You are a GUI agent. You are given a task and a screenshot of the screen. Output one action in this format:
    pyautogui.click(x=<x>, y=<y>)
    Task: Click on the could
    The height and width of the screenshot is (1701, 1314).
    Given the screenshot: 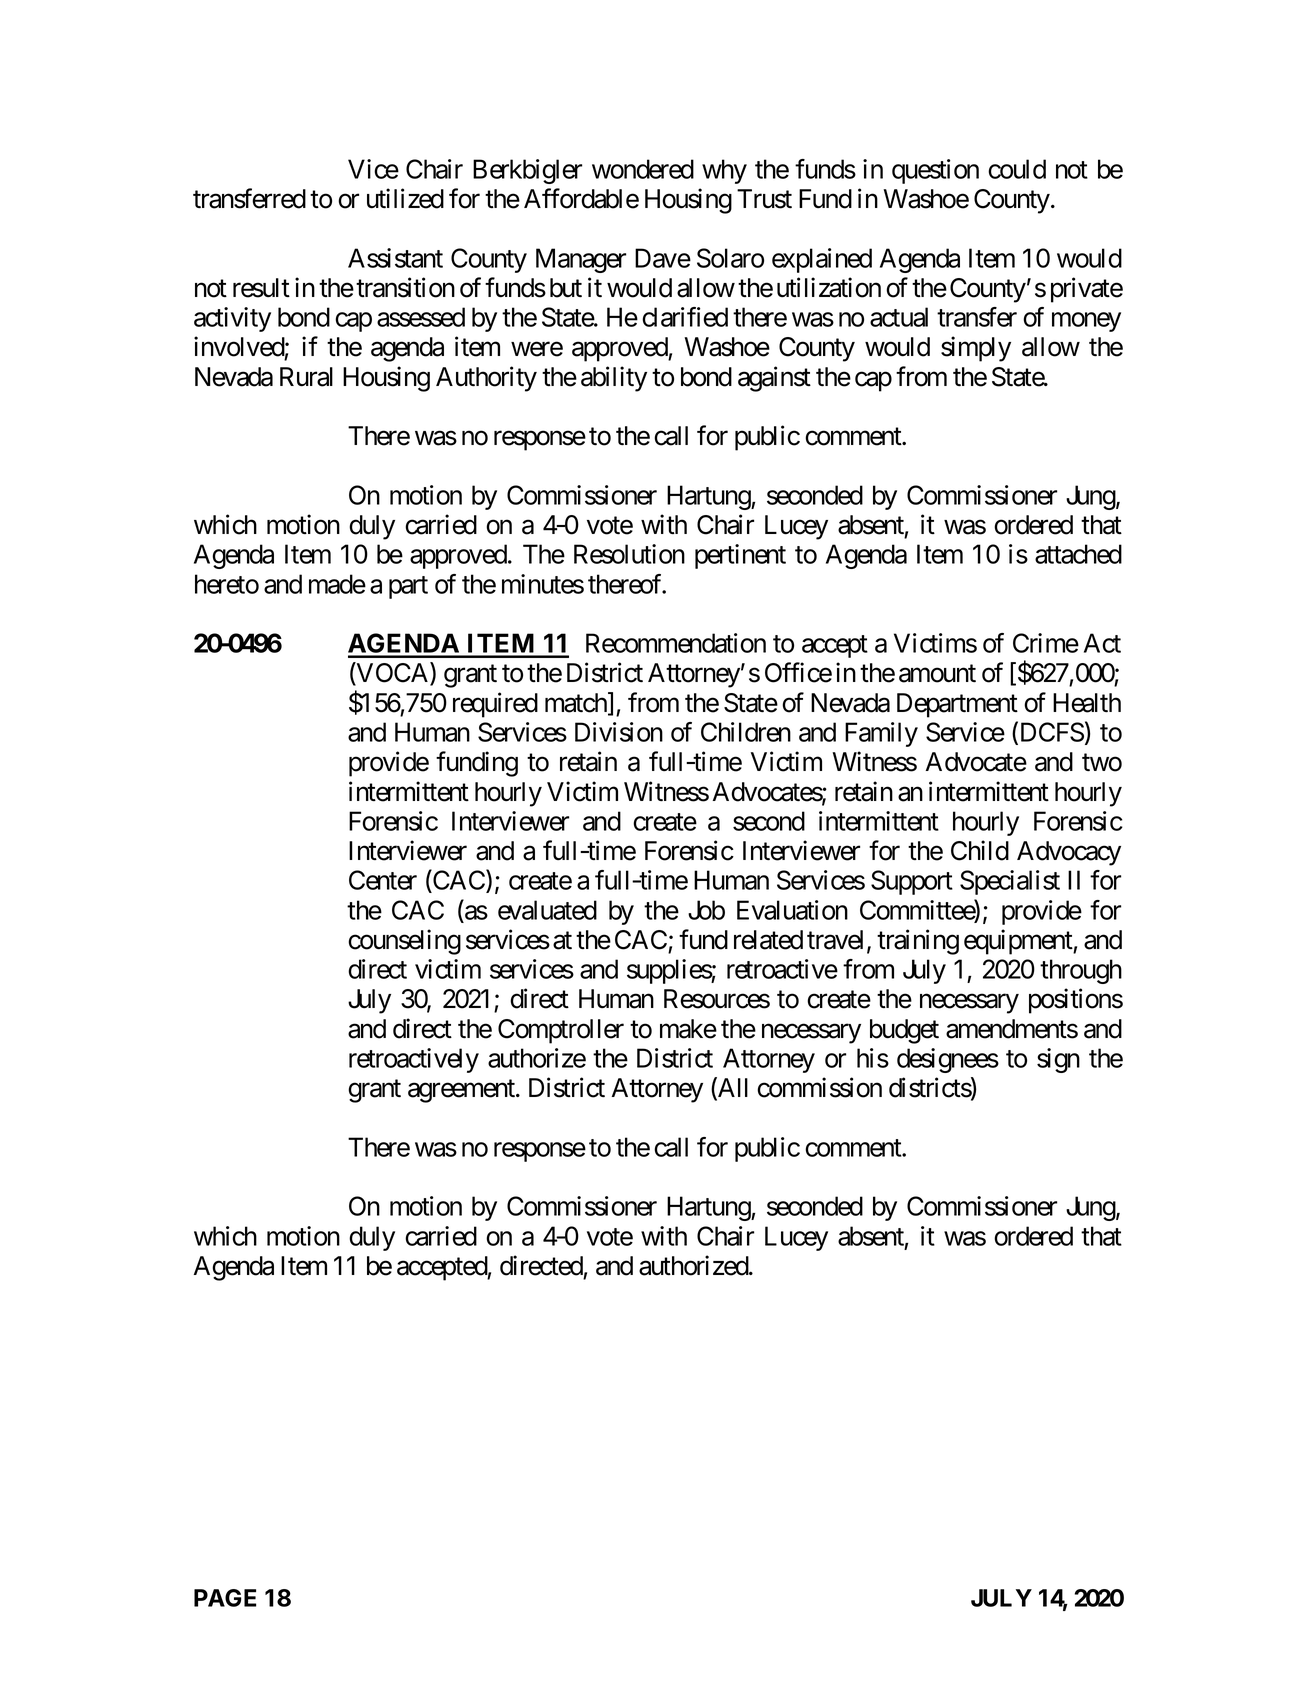 What is the action you would take?
    pyautogui.click(x=1017, y=169)
